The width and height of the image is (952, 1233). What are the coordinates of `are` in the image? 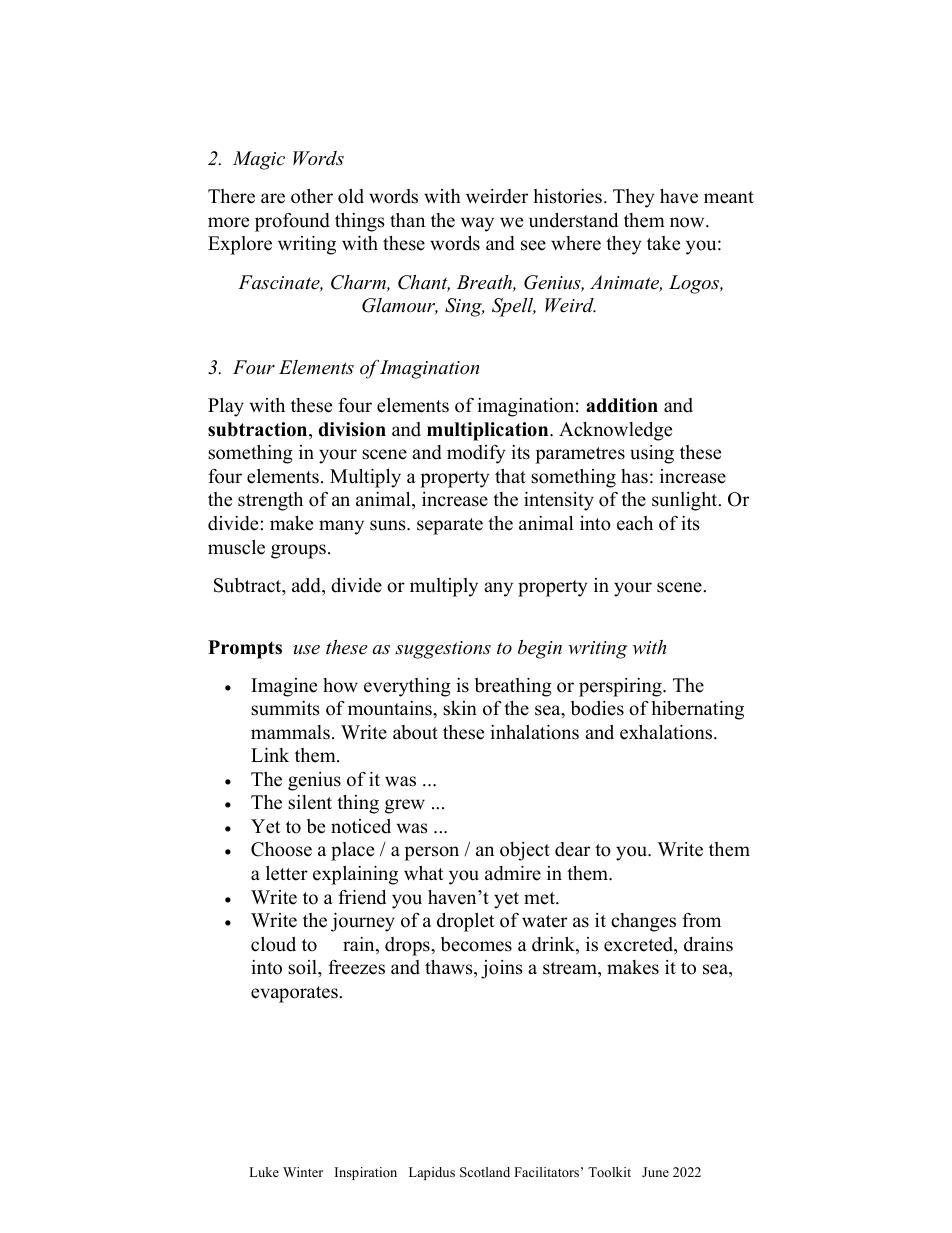 It's located at (273, 198).
